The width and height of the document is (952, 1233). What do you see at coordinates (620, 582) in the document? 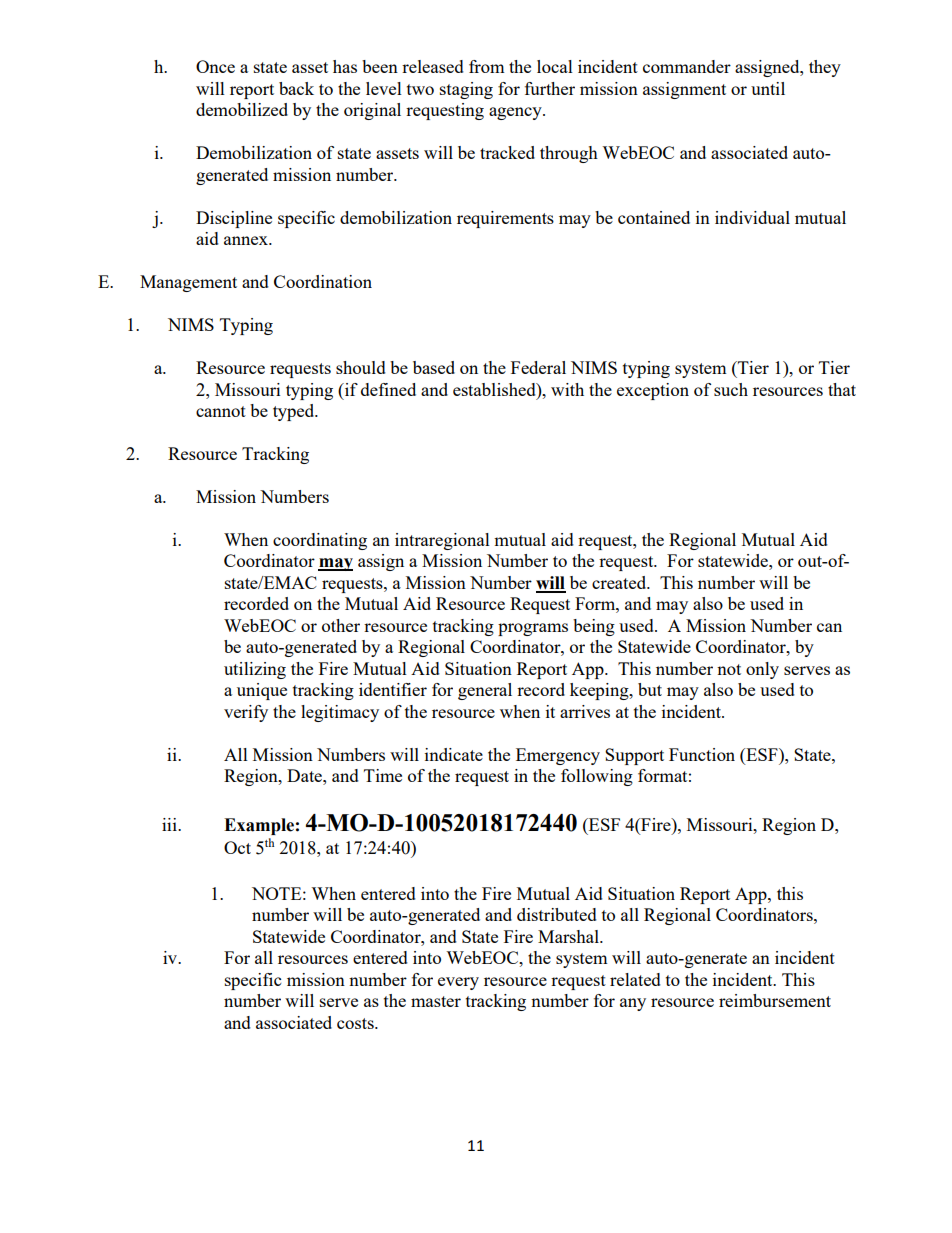
I see `created` at bounding box center [620, 582].
